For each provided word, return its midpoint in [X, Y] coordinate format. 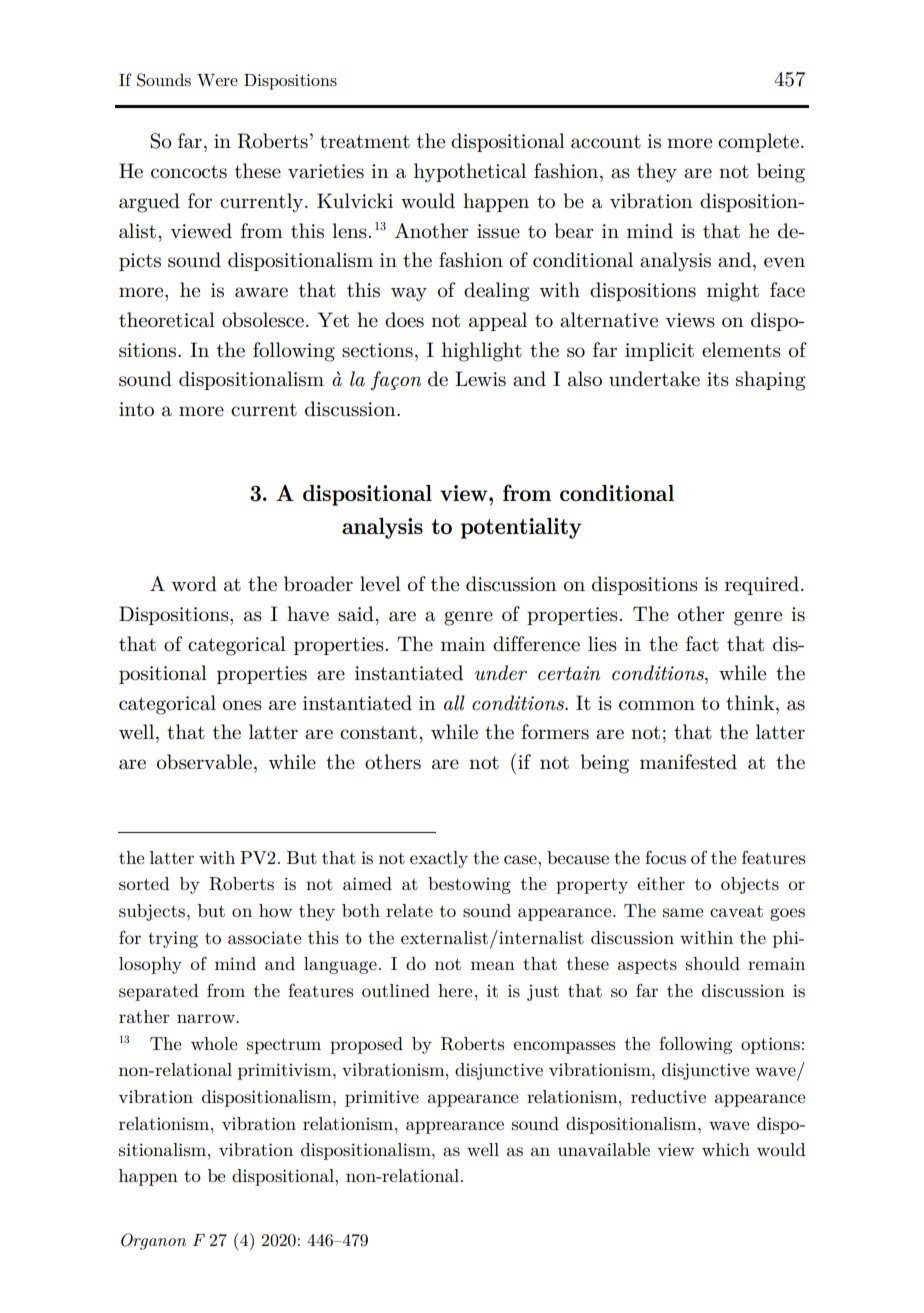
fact [702, 644]
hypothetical [470, 173]
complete [758, 142]
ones [242, 705]
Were [217, 80]
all [454, 702]
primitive [382, 1098]
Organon [153, 1241]
